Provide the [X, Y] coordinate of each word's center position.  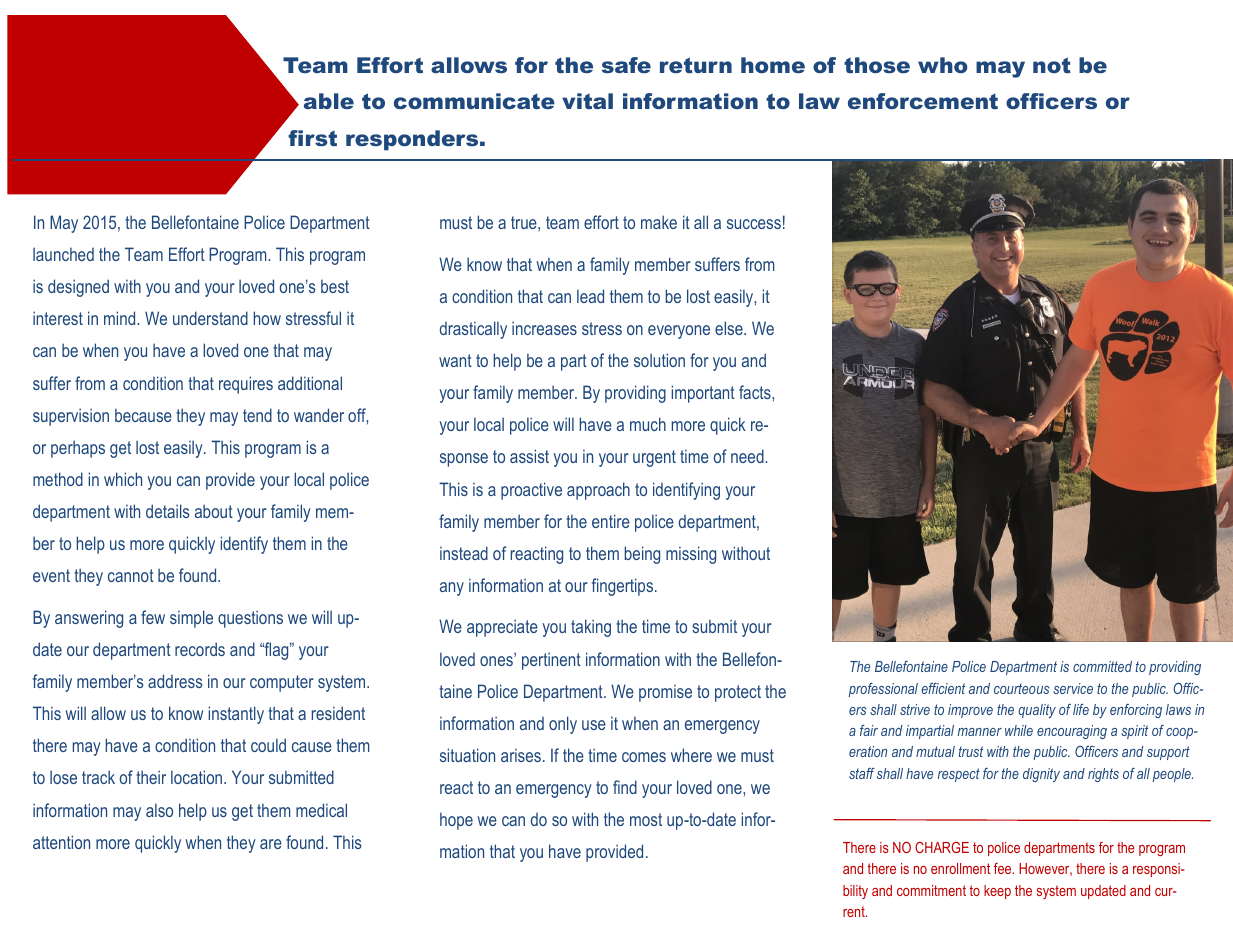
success [754, 224]
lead [590, 296]
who [943, 65]
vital [587, 101]
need [748, 456]
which [123, 479]
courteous [1021, 688]
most [646, 819]
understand [210, 318]
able [329, 101]
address [175, 681]
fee [1004, 868]
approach [598, 491]
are [271, 844]
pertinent [551, 661]
